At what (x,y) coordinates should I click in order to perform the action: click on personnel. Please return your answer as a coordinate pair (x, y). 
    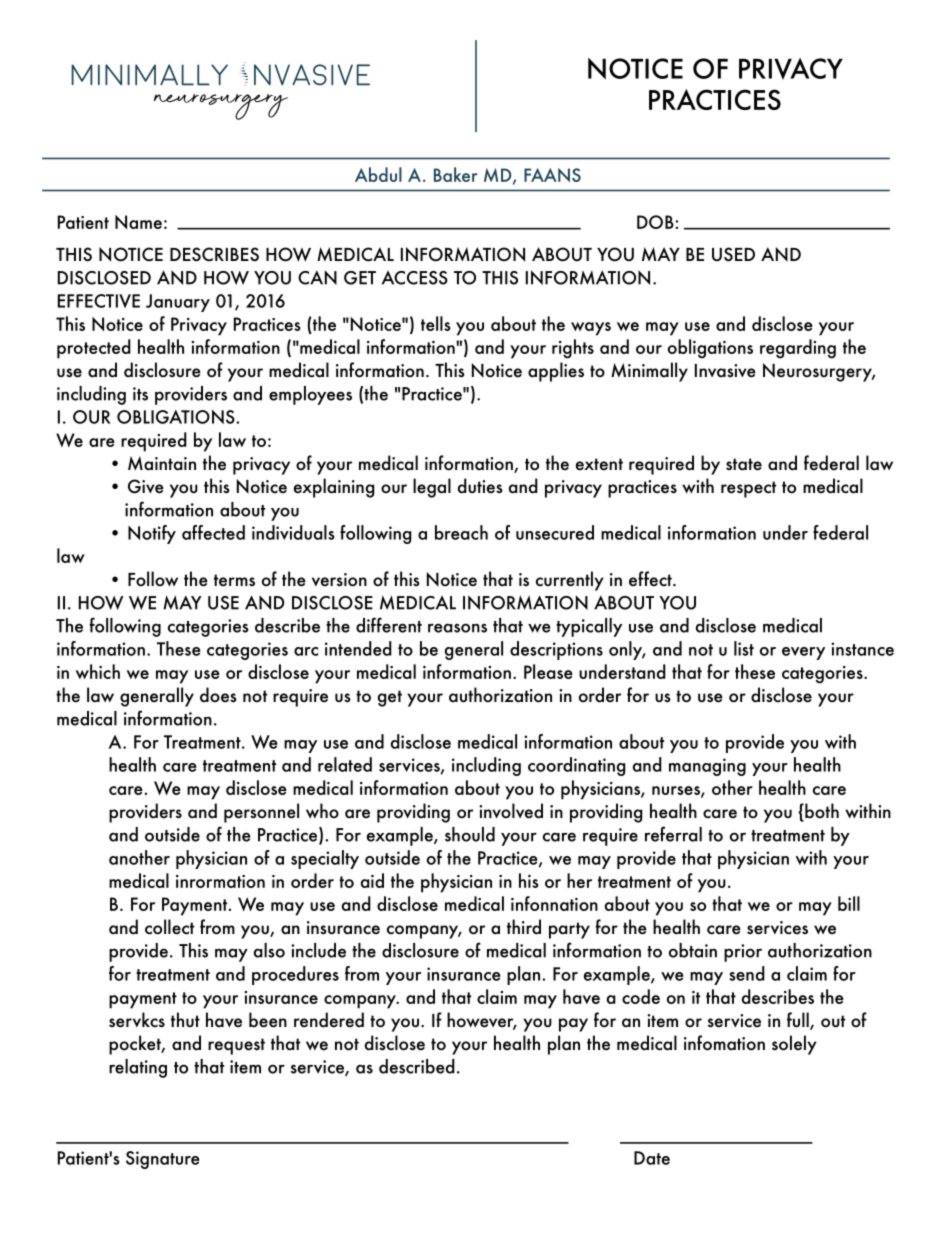
    Looking at the image, I should click on (261, 813).
